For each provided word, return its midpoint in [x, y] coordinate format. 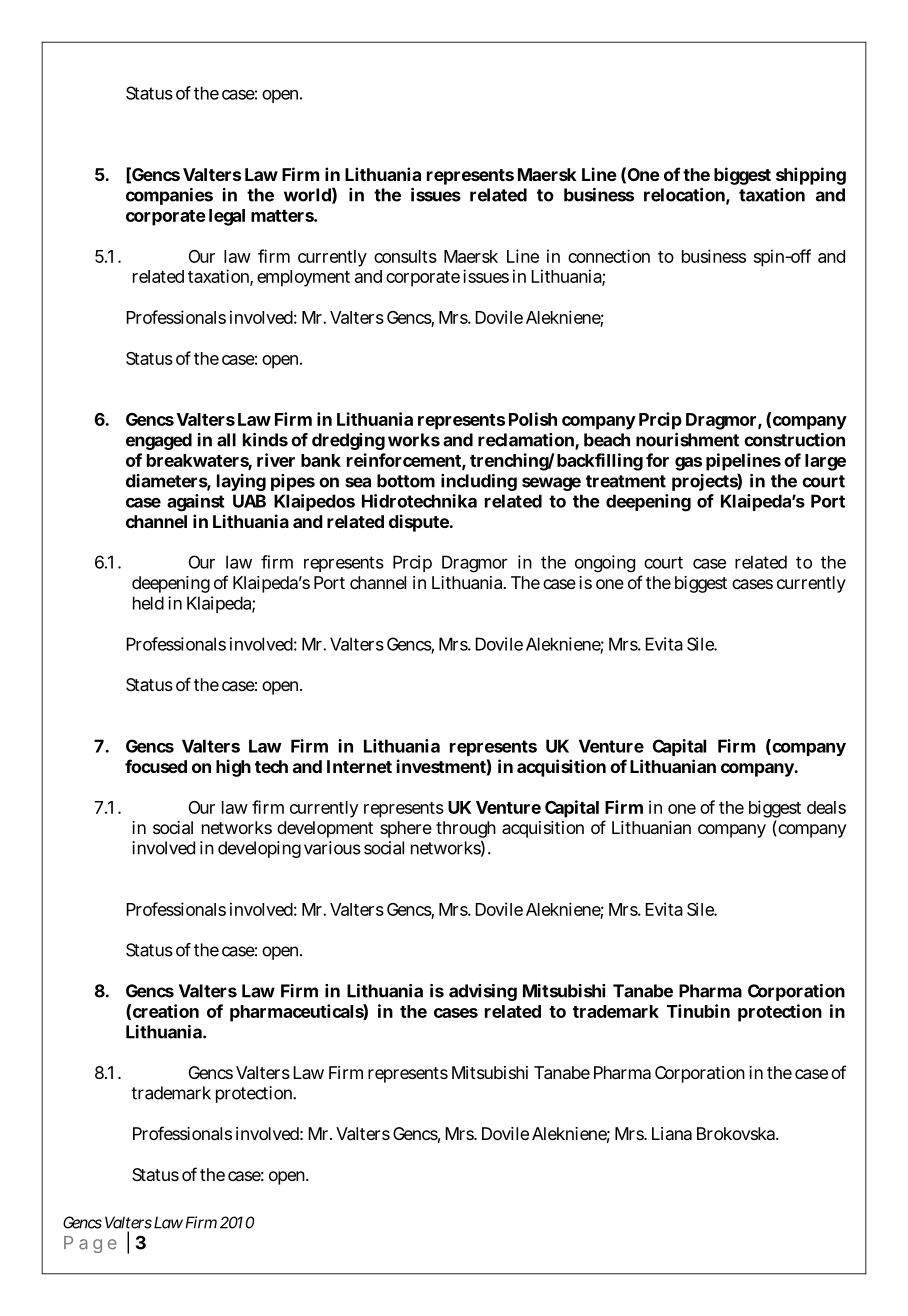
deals [826, 807]
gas [688, 464]
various [332, 848]
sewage [551, 484]
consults [405, 256]
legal [227, 217]
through [466, 829]
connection [609, 256]
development [325, 829]
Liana [672, 1133]
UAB [249, 501]
